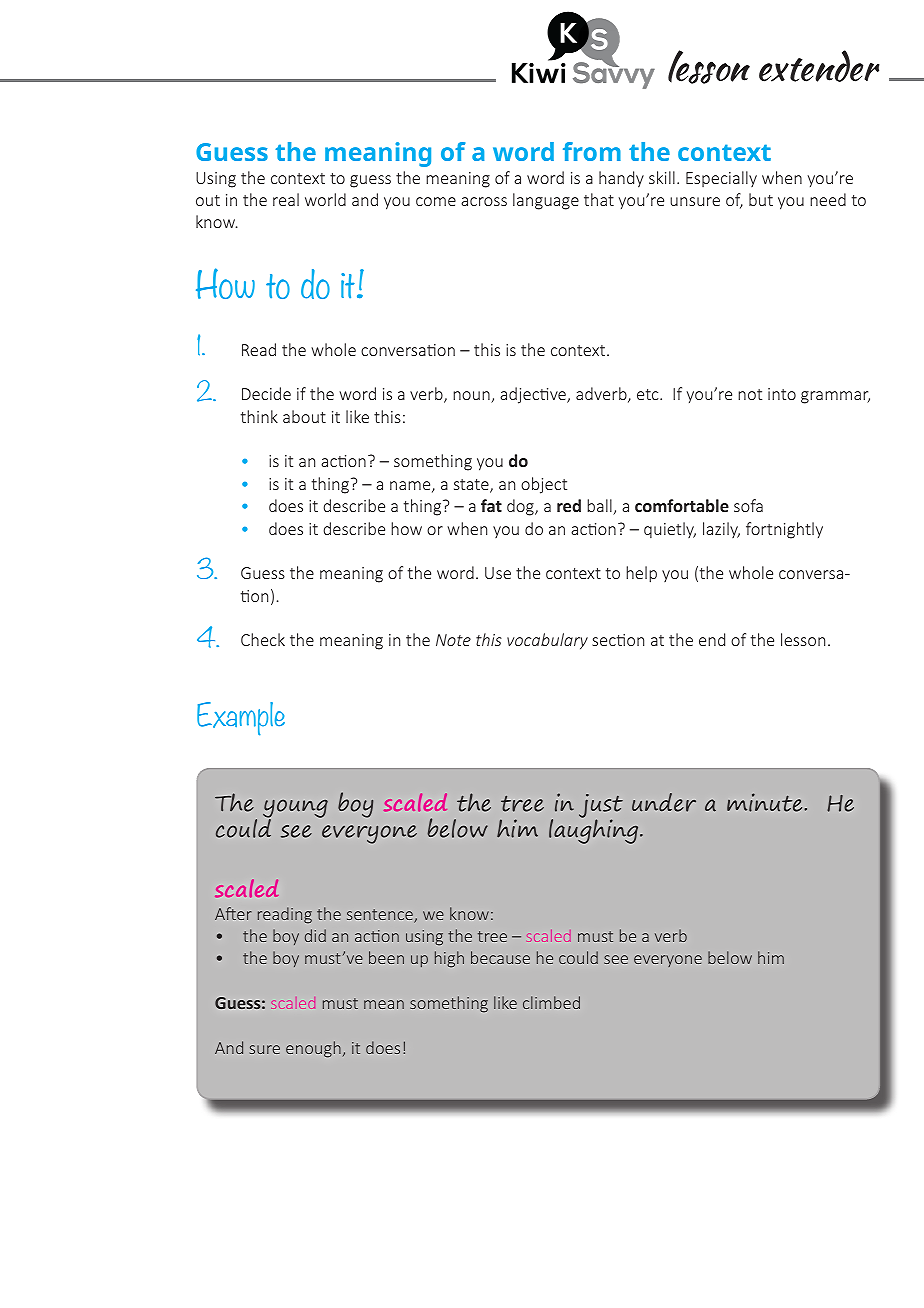 This image has height=1308, width=924. I want to click on just, so click(601, 807).
